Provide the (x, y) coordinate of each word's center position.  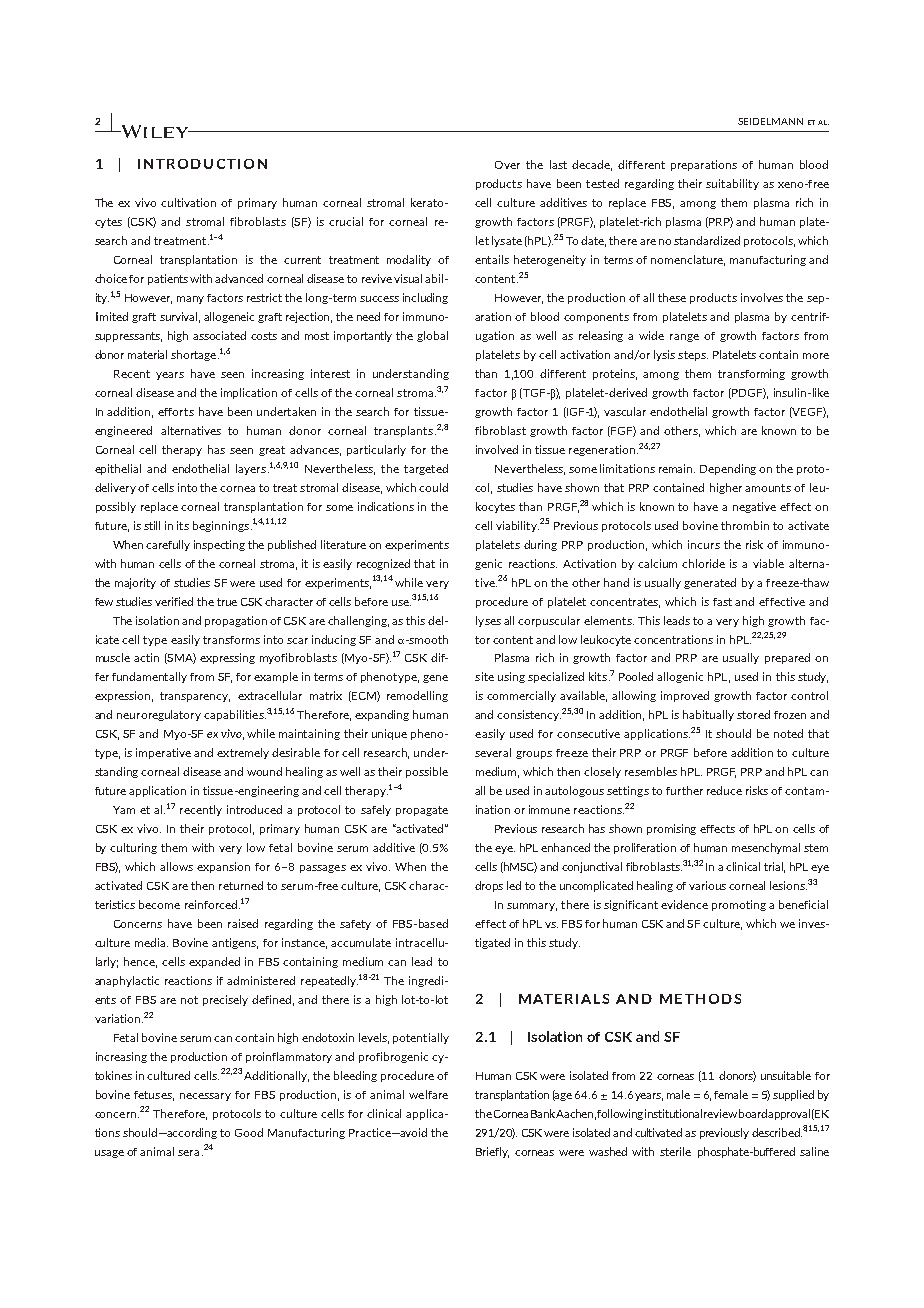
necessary (205, 1097)
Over (507, 165)
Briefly (492, 1152)
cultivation (188, 202)
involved (497, 449)
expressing (227, 658)
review (720, 1113)
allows (176, 866)
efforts (176, 412)
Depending (728, 469)
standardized (707, 240)
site (484, 676)
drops (489, 886)
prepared (787, 658)
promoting (739, 905)
